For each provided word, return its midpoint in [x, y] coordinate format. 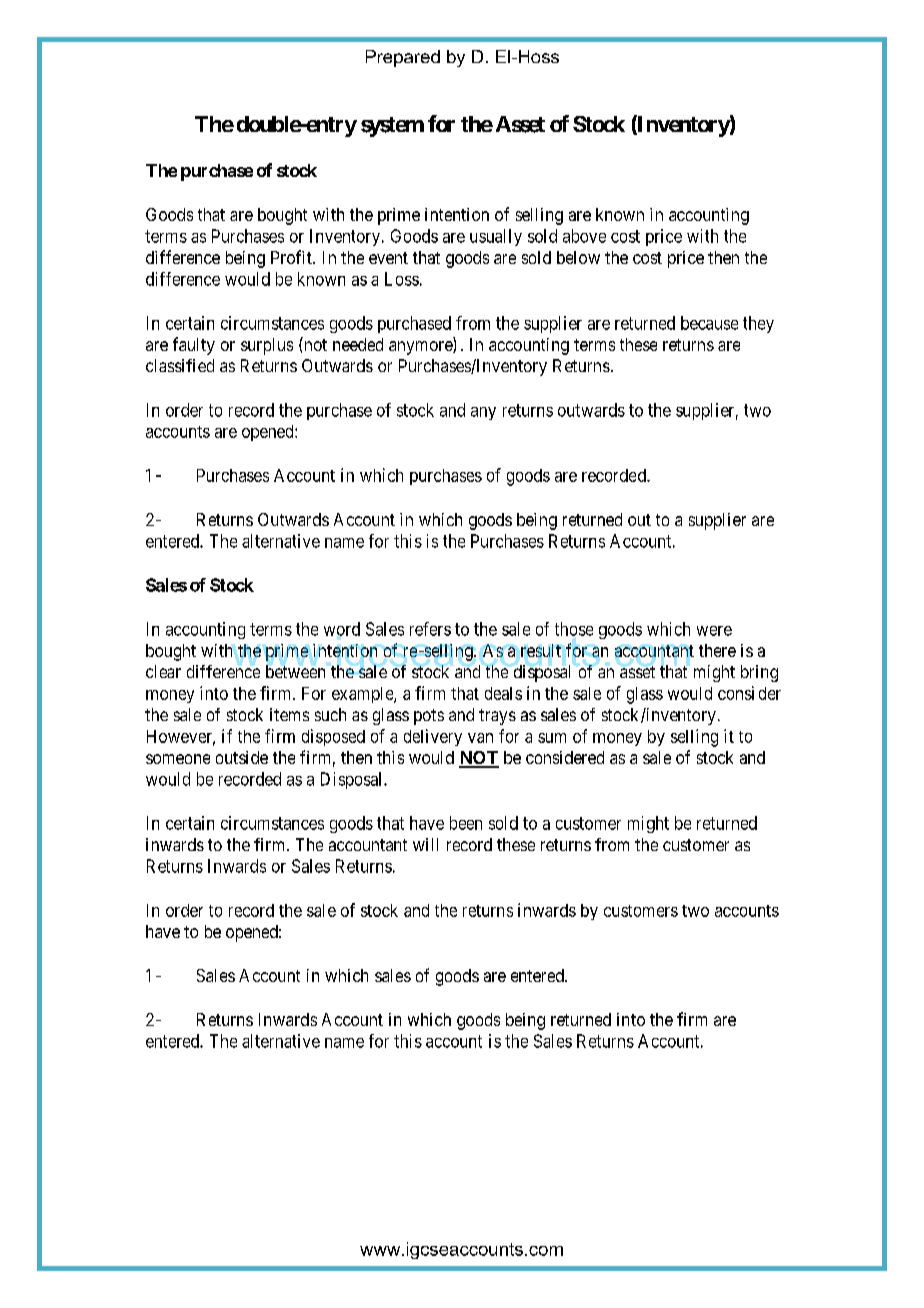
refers [430, 629]
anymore [421, 348]
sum [552, 738]
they [758, 324]
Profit [292, 257]
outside [242, 757]
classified [180, 365]
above [584, 236]
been [466, 823]
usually [496, 237]
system [392, 127]
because [709, 323]
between [295, 671]
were [714, 631]
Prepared [403, 58]
